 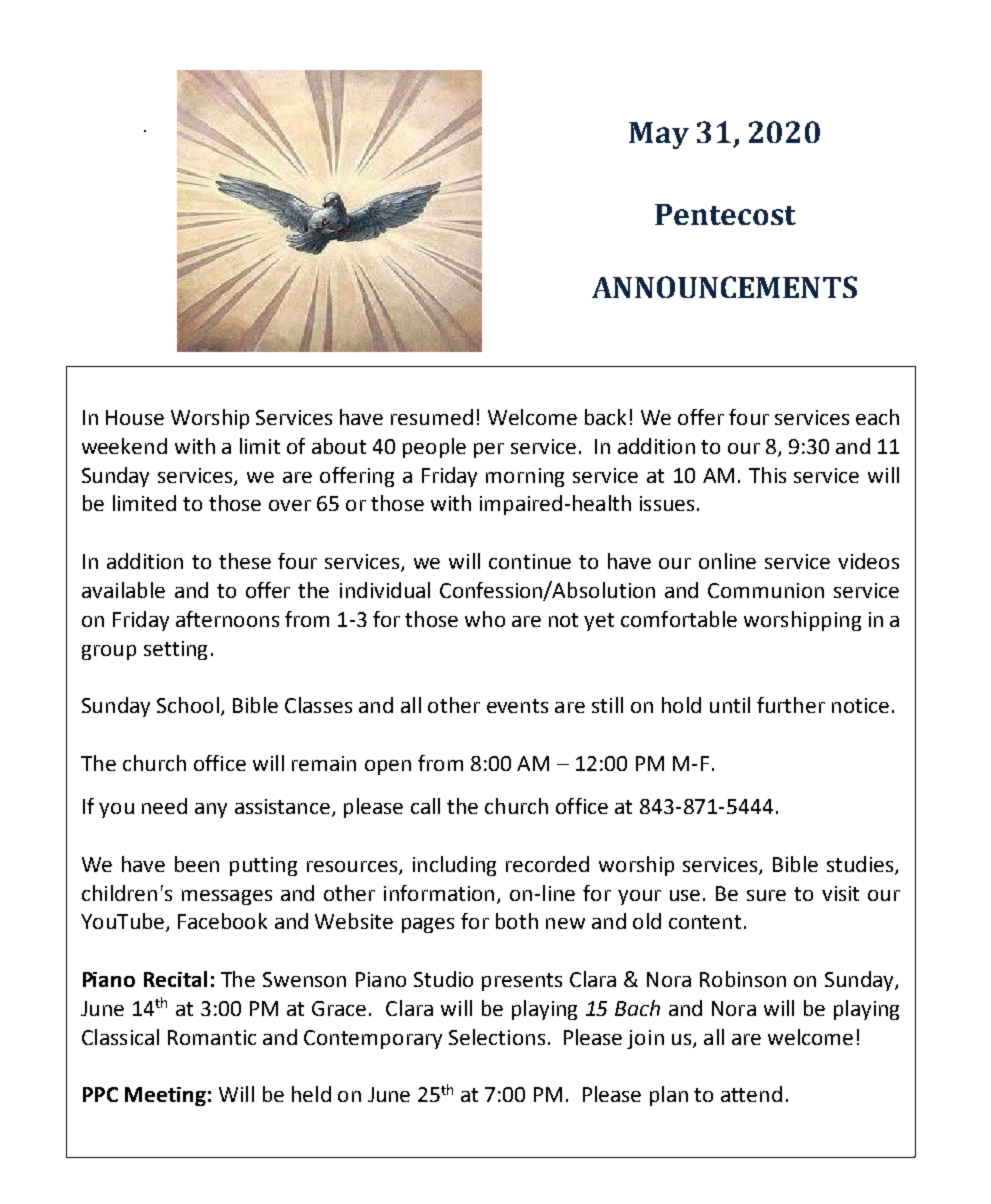 I want to click on Selections, so click(x=497, y=1037).
